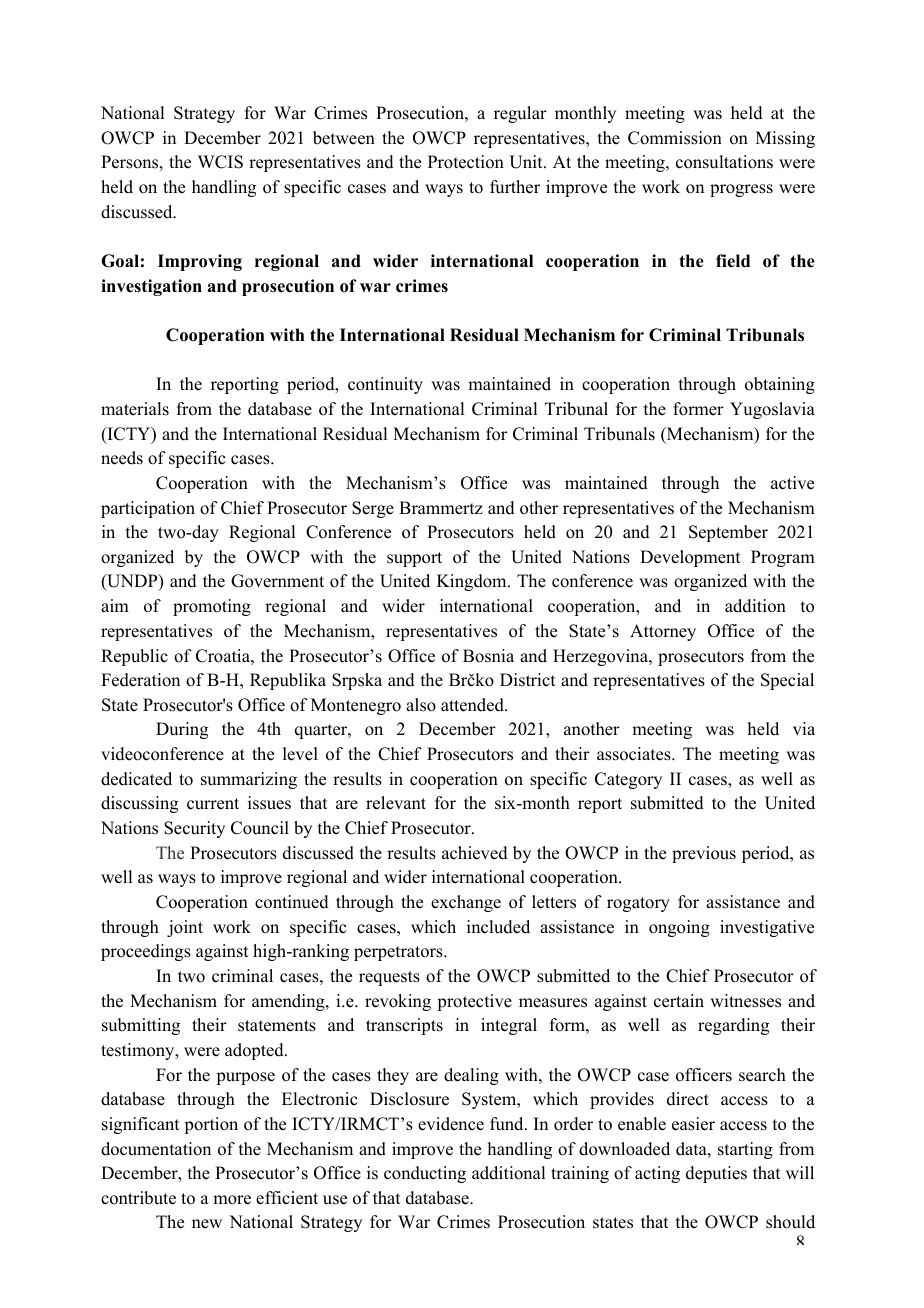 This image has height=1308, width=924. What do you see at coordinates (724, 162) in the image?
I see `consultations` at bounding box center [724, 162].
